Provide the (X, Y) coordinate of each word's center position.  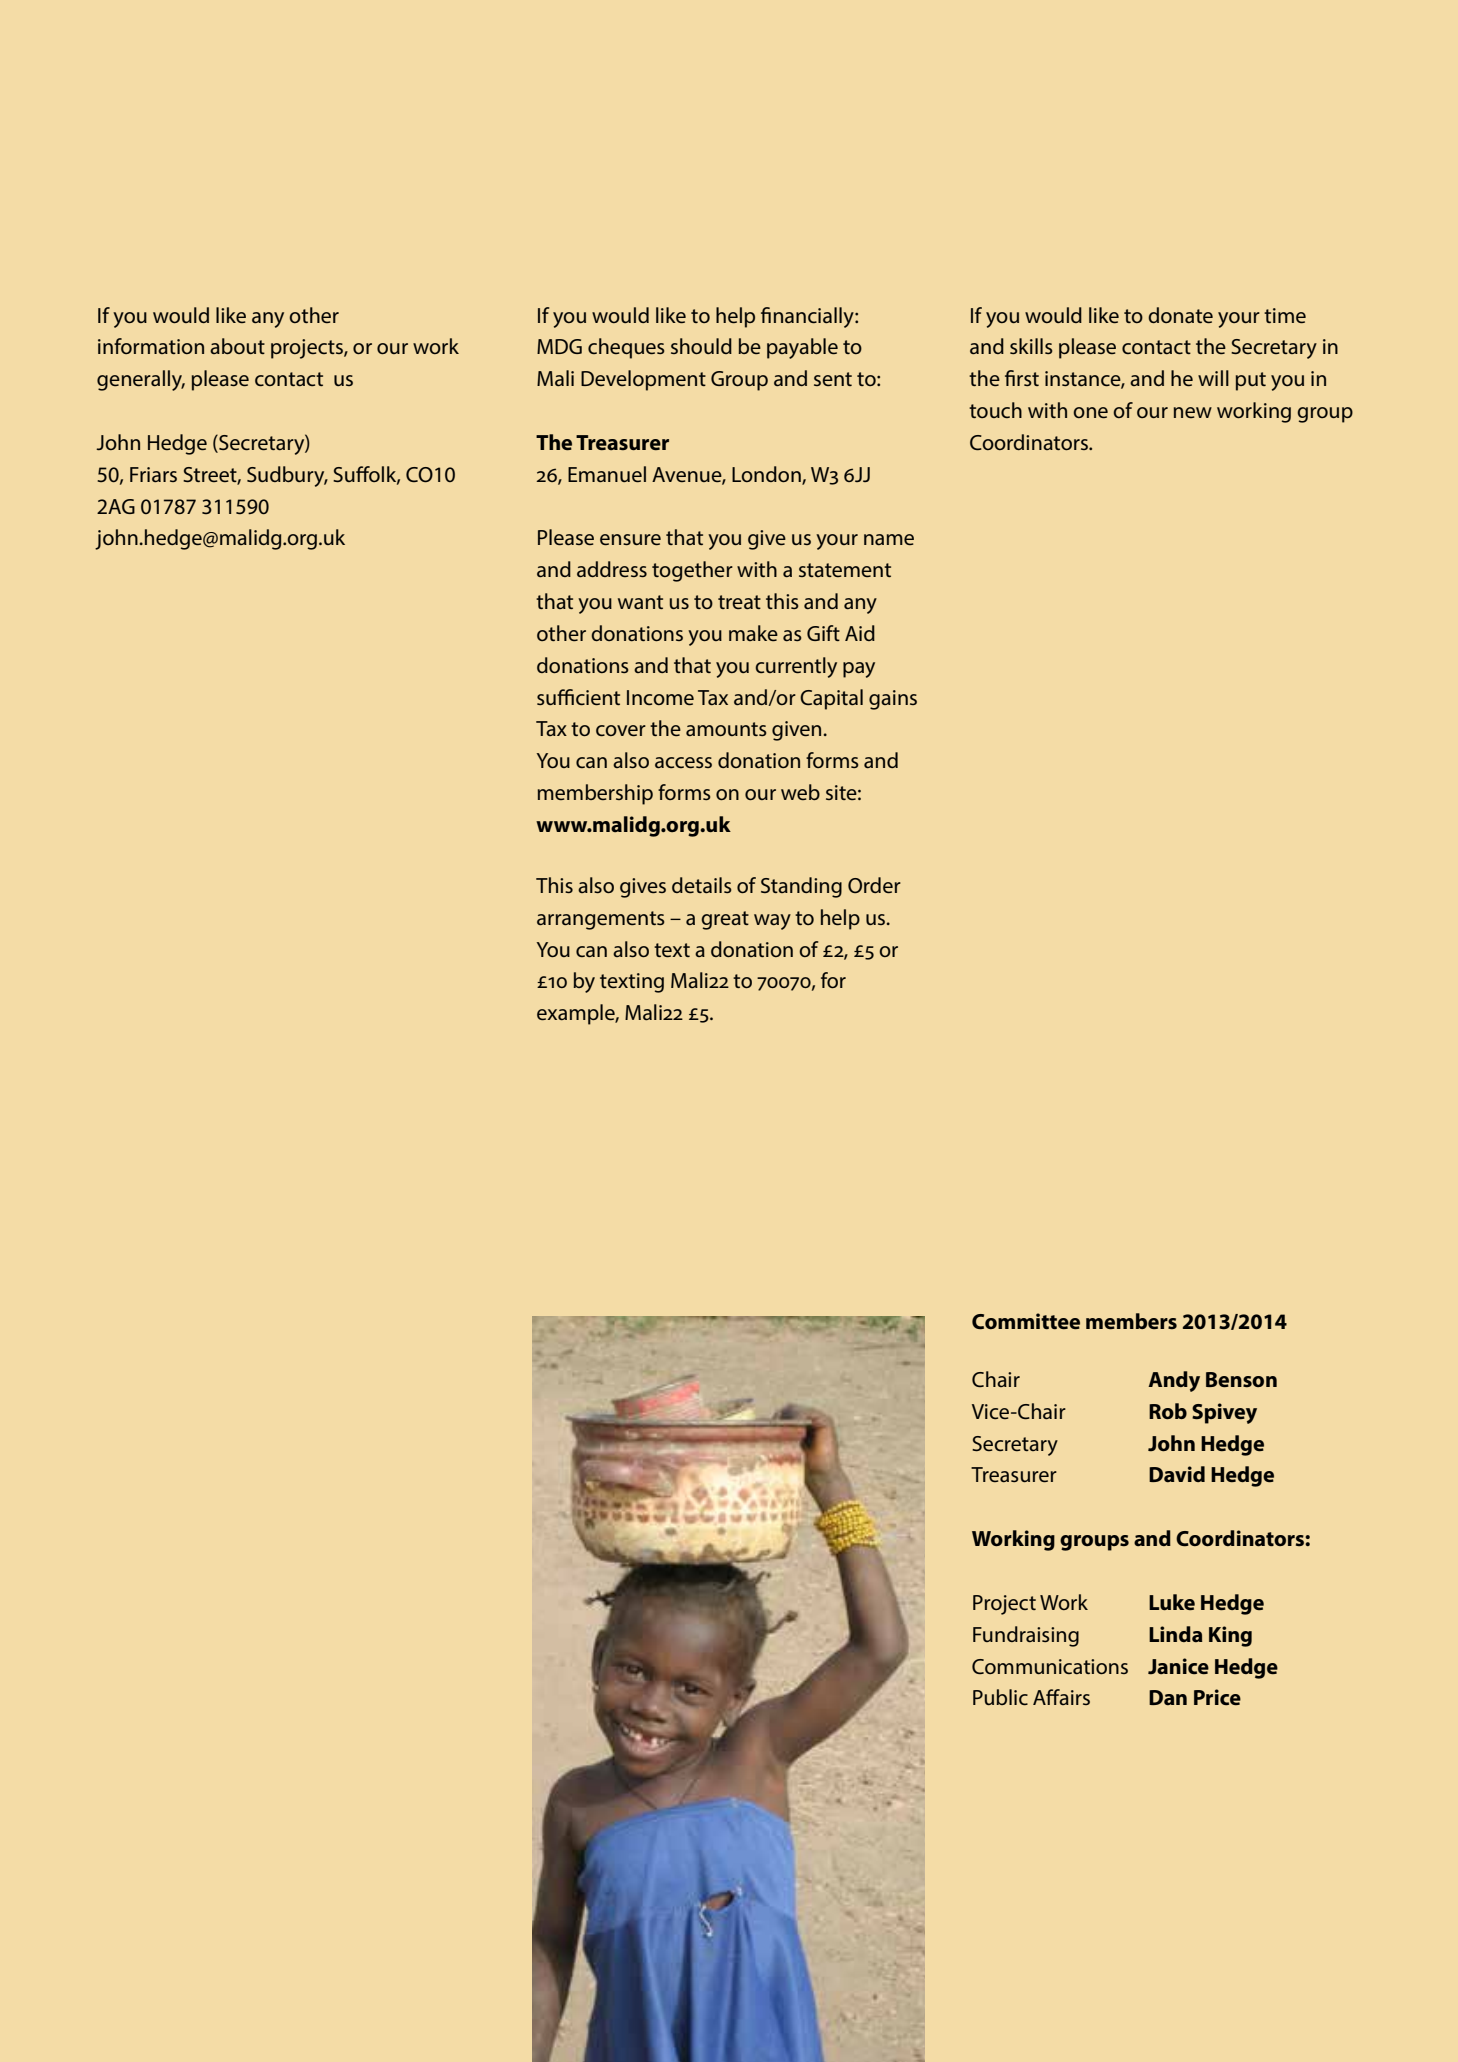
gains (893, 700)
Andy (1174, 1381)
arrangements (601, 920)
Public (1000, 1697)
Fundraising (1026, 1636)
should (701, 346)
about (237, 346)
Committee (1026, 1321)
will (1213, 378)
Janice (1178, 1666)
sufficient (578, 697)
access (683, 762)
